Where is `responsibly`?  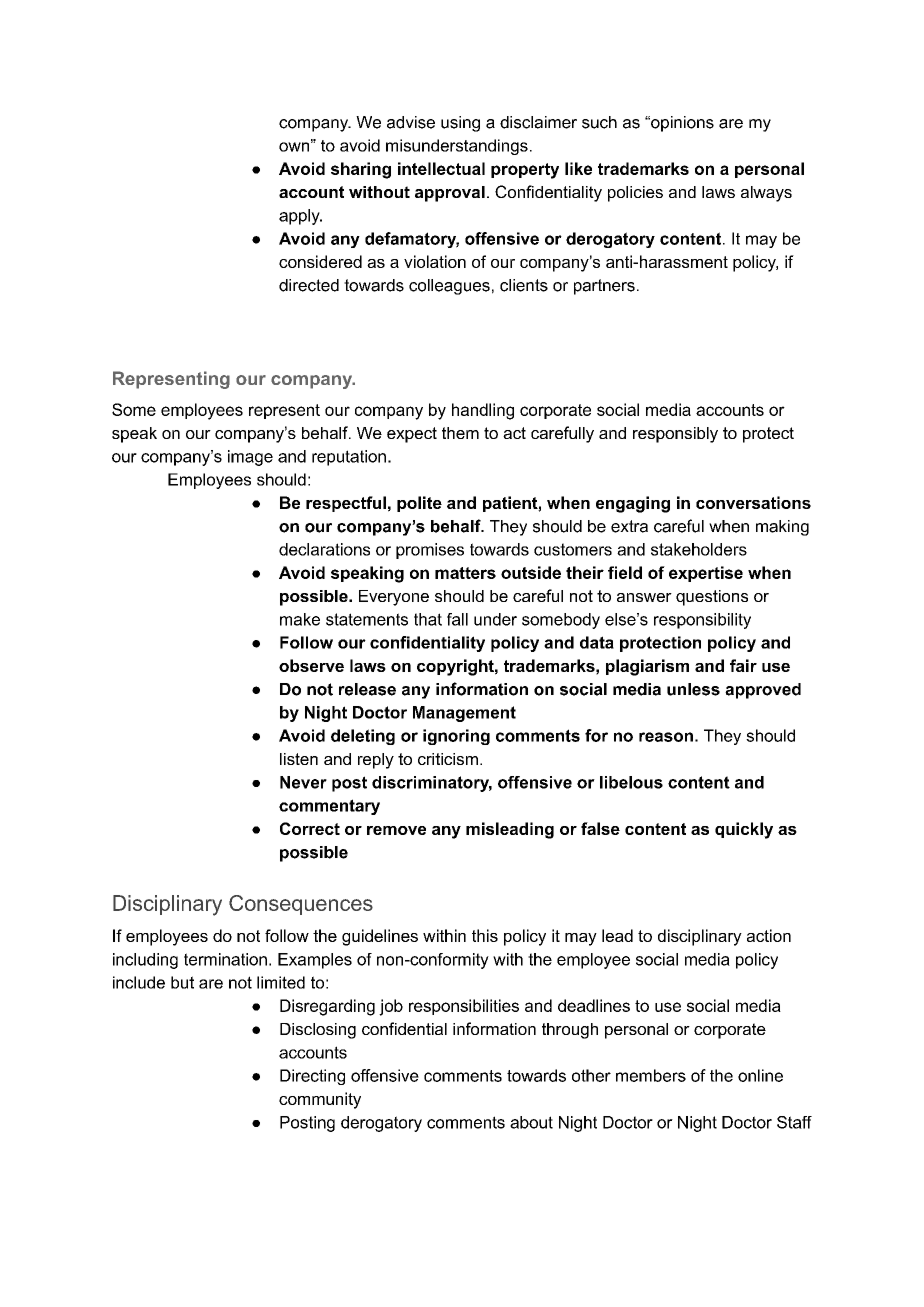 responsibly is located at coordinates (675, 435).
